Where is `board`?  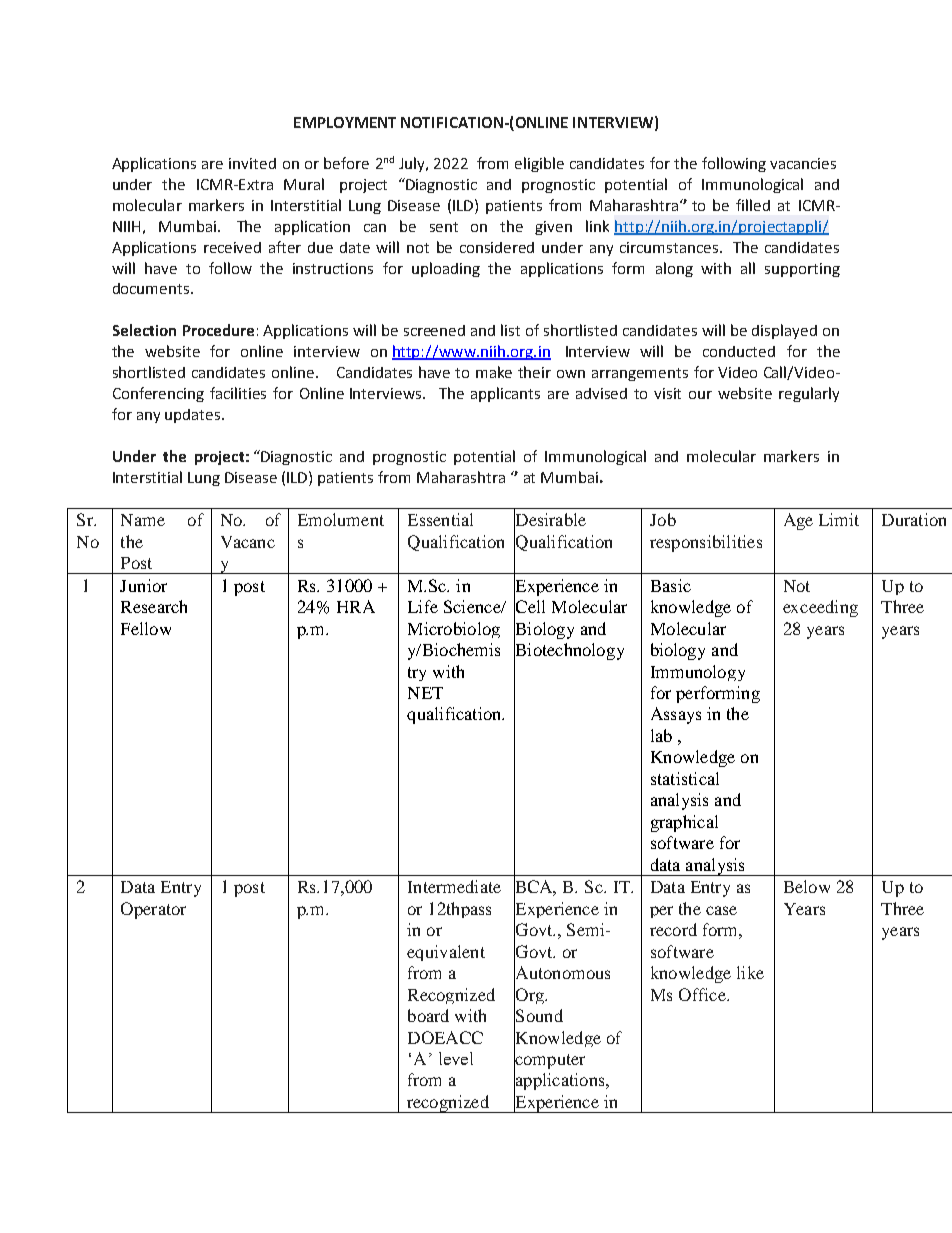
board is located at coordinates (428, 1015).
